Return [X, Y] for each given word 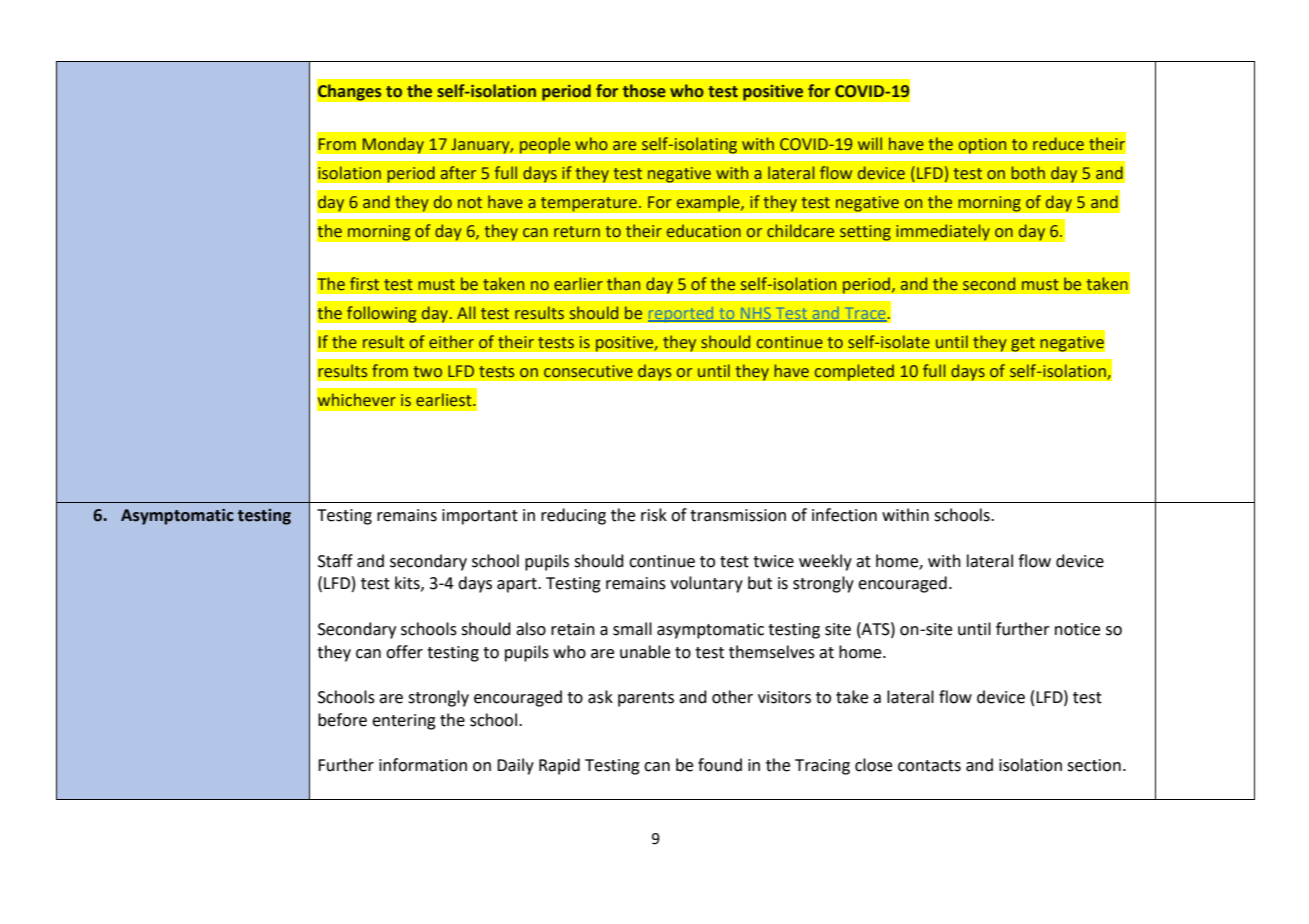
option [982, 146]
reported [682, 314]
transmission [738, 515]
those [644, 91]
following [381, 314]
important [480, 517]
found [720, 765]
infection [844, 515]
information [423, 765]
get [1023, 344]
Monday [393, 145]
